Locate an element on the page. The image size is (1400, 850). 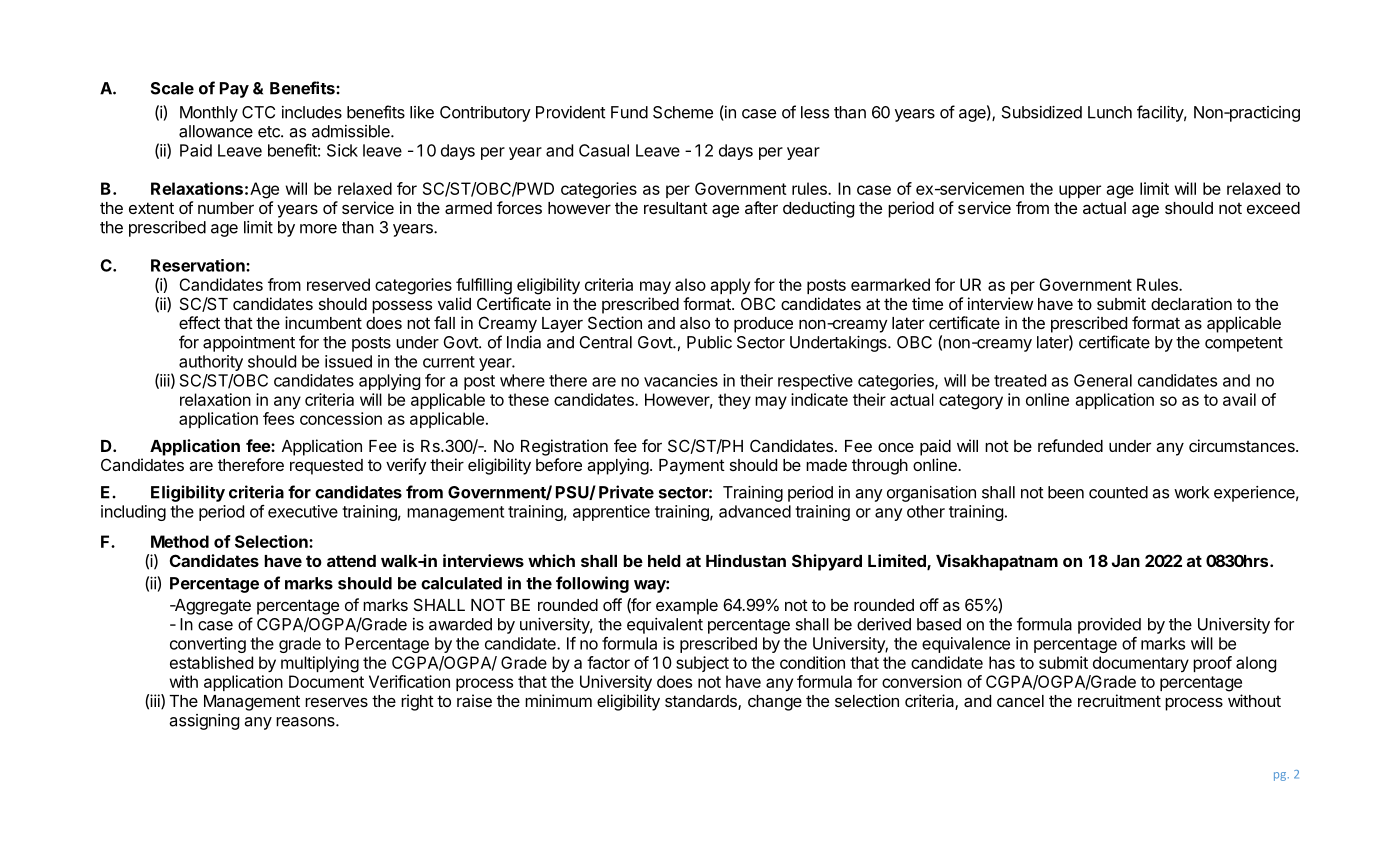
CTC is located at coordinates (258, 112).
